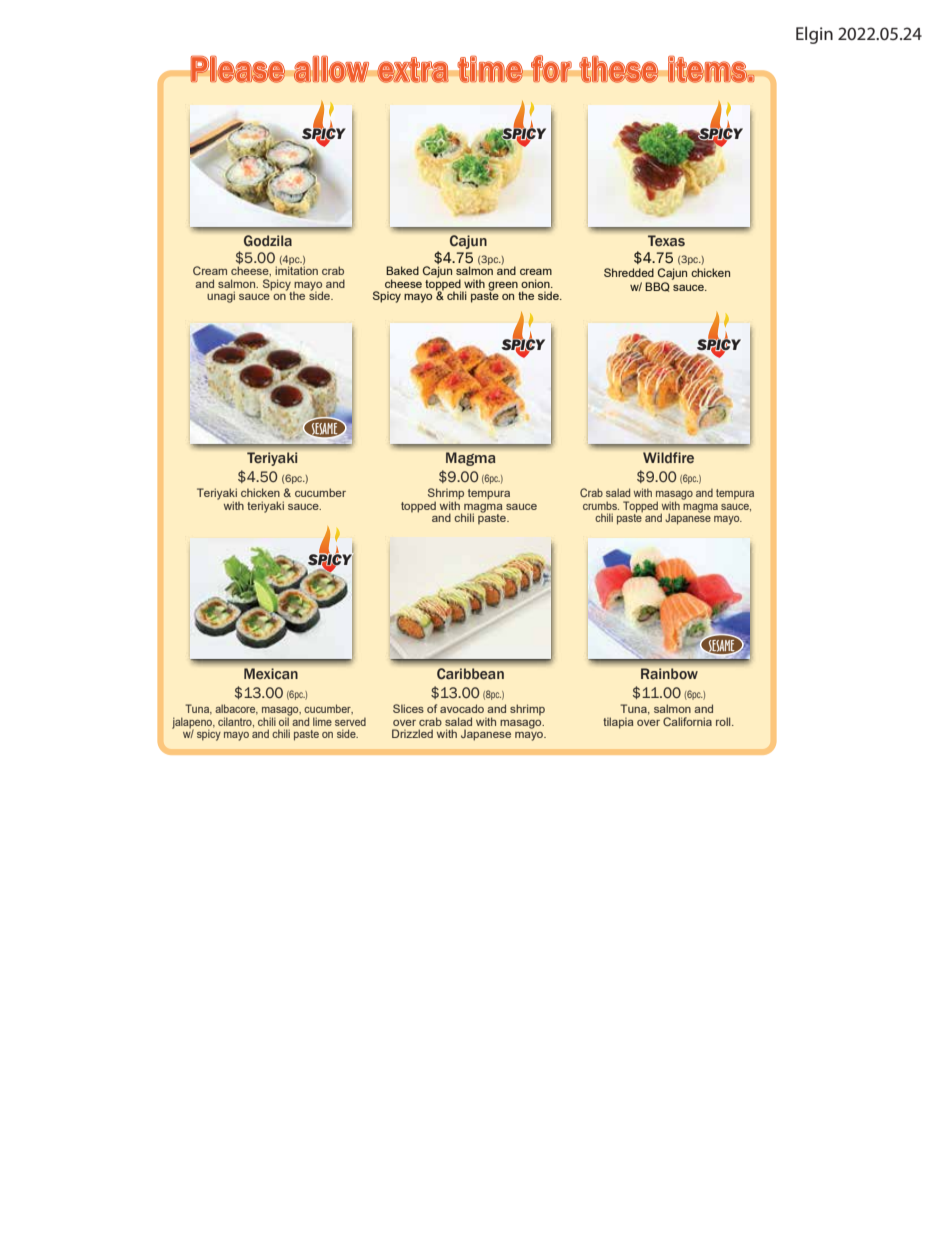 The image size is (952, 1233). I want to click on Wildfire, so click(668, 457).
